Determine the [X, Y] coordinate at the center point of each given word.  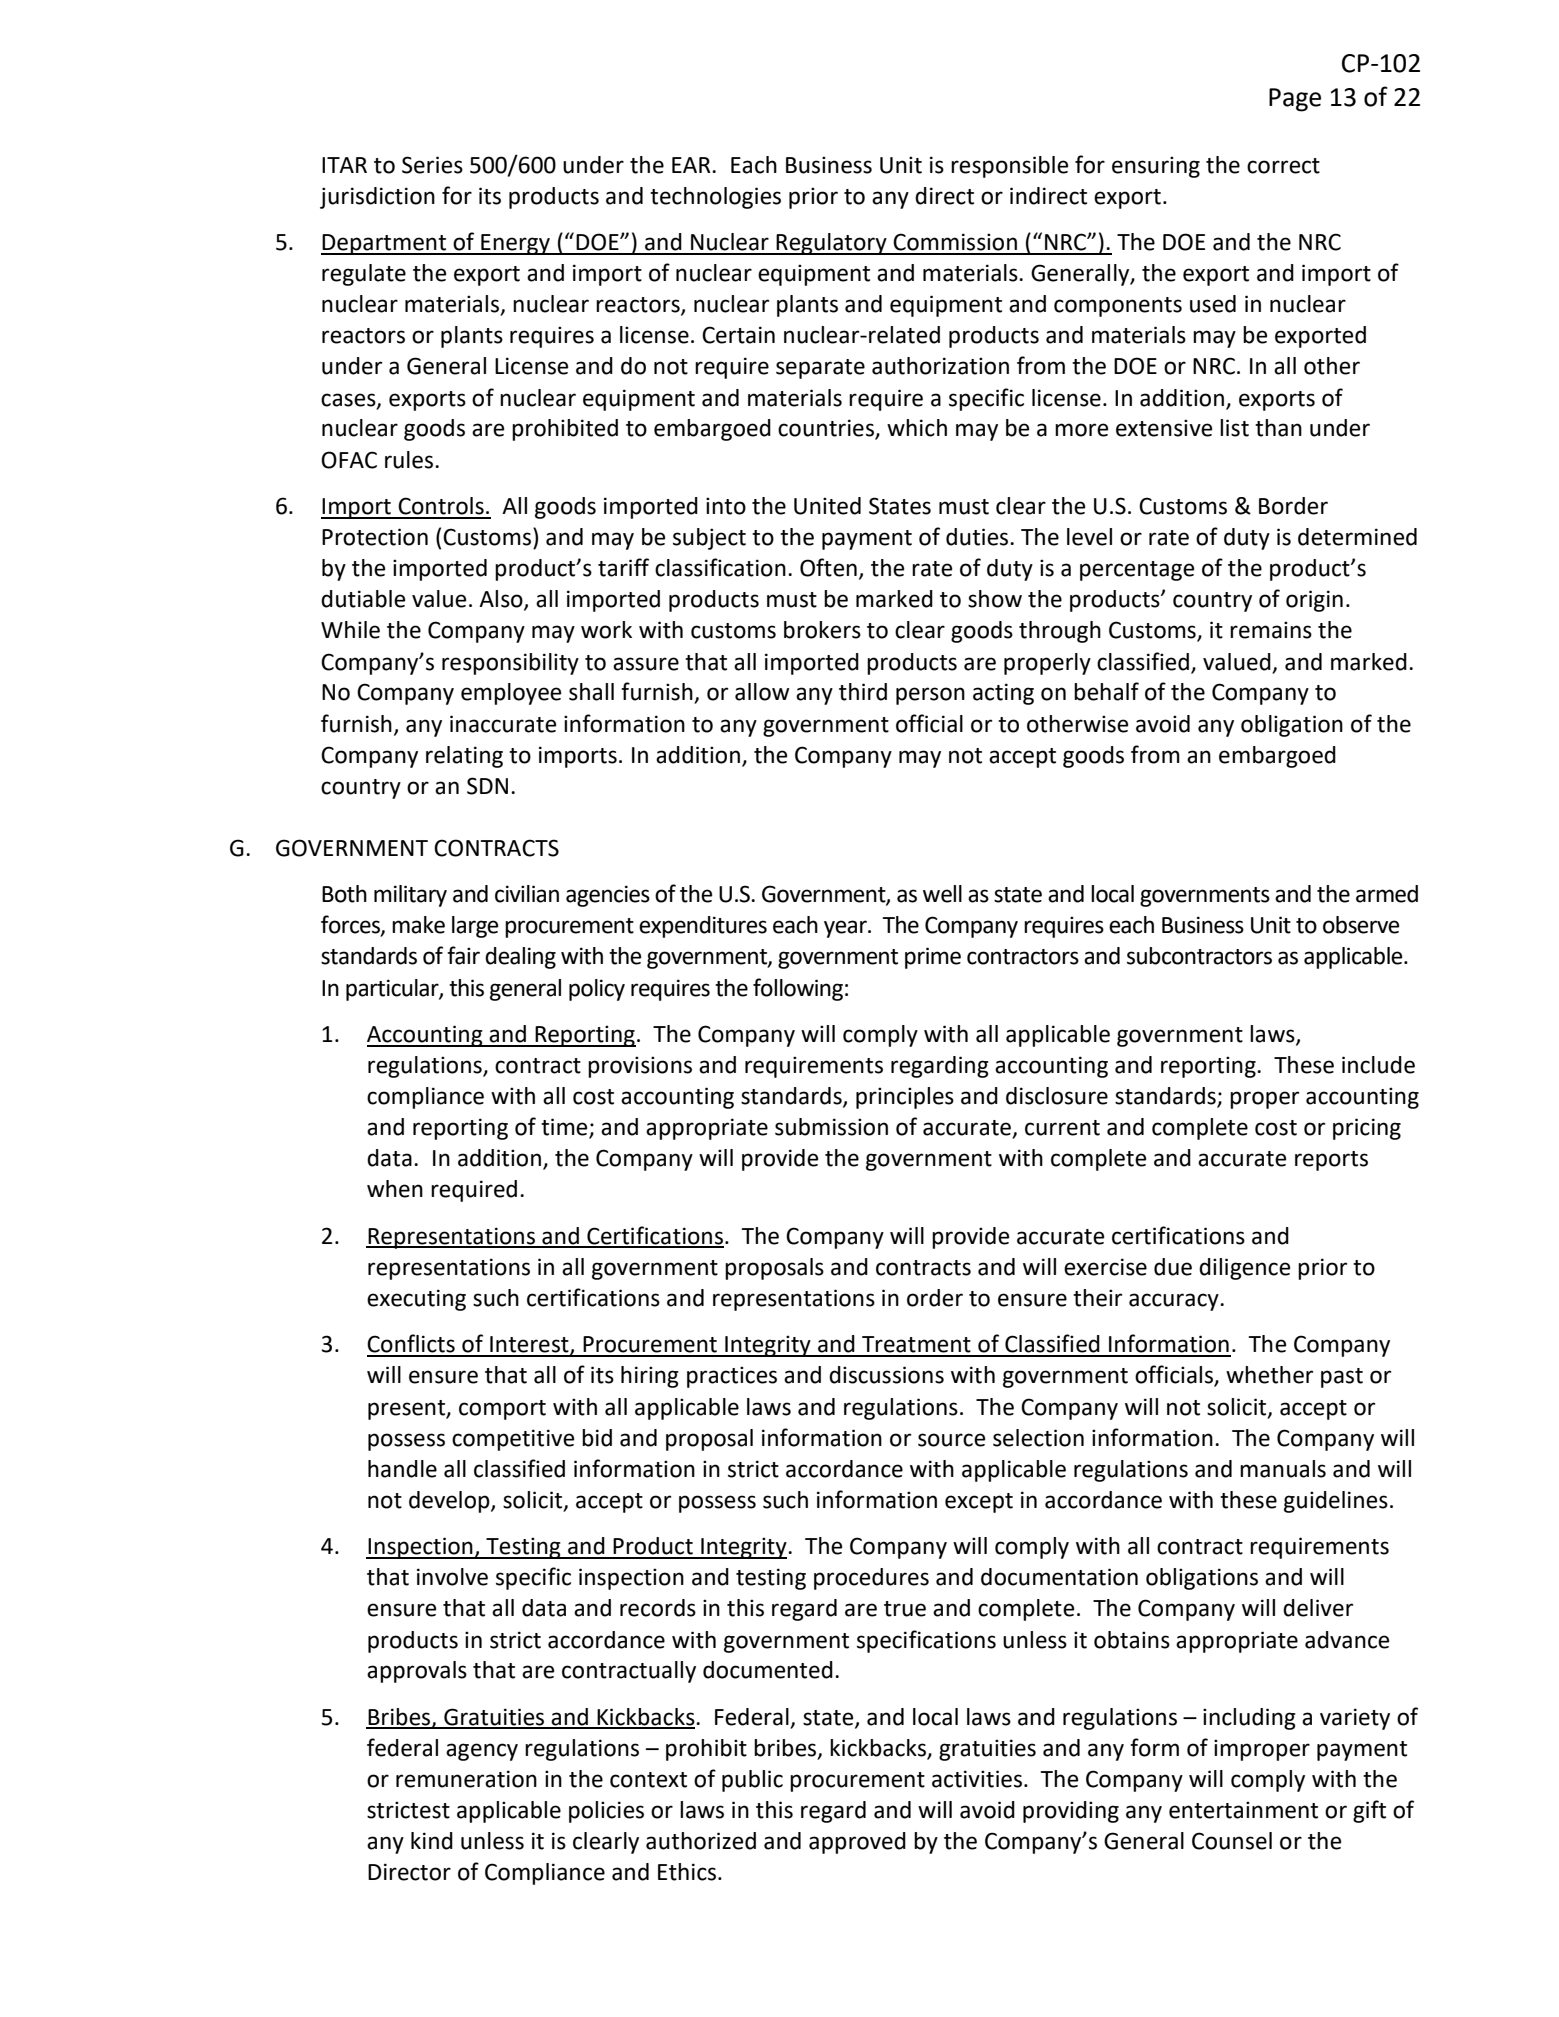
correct [1283, 166]
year [846, 929]
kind [432, 1841]
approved [857, 1843]
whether [1269, 1375]
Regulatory [832, 244]
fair [463, 955]
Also [502, 600]
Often [828, 567]
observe [1361, 925]
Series [432, 165]
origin [1314, 601]
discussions [886, 1375]
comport [502, 1410]
